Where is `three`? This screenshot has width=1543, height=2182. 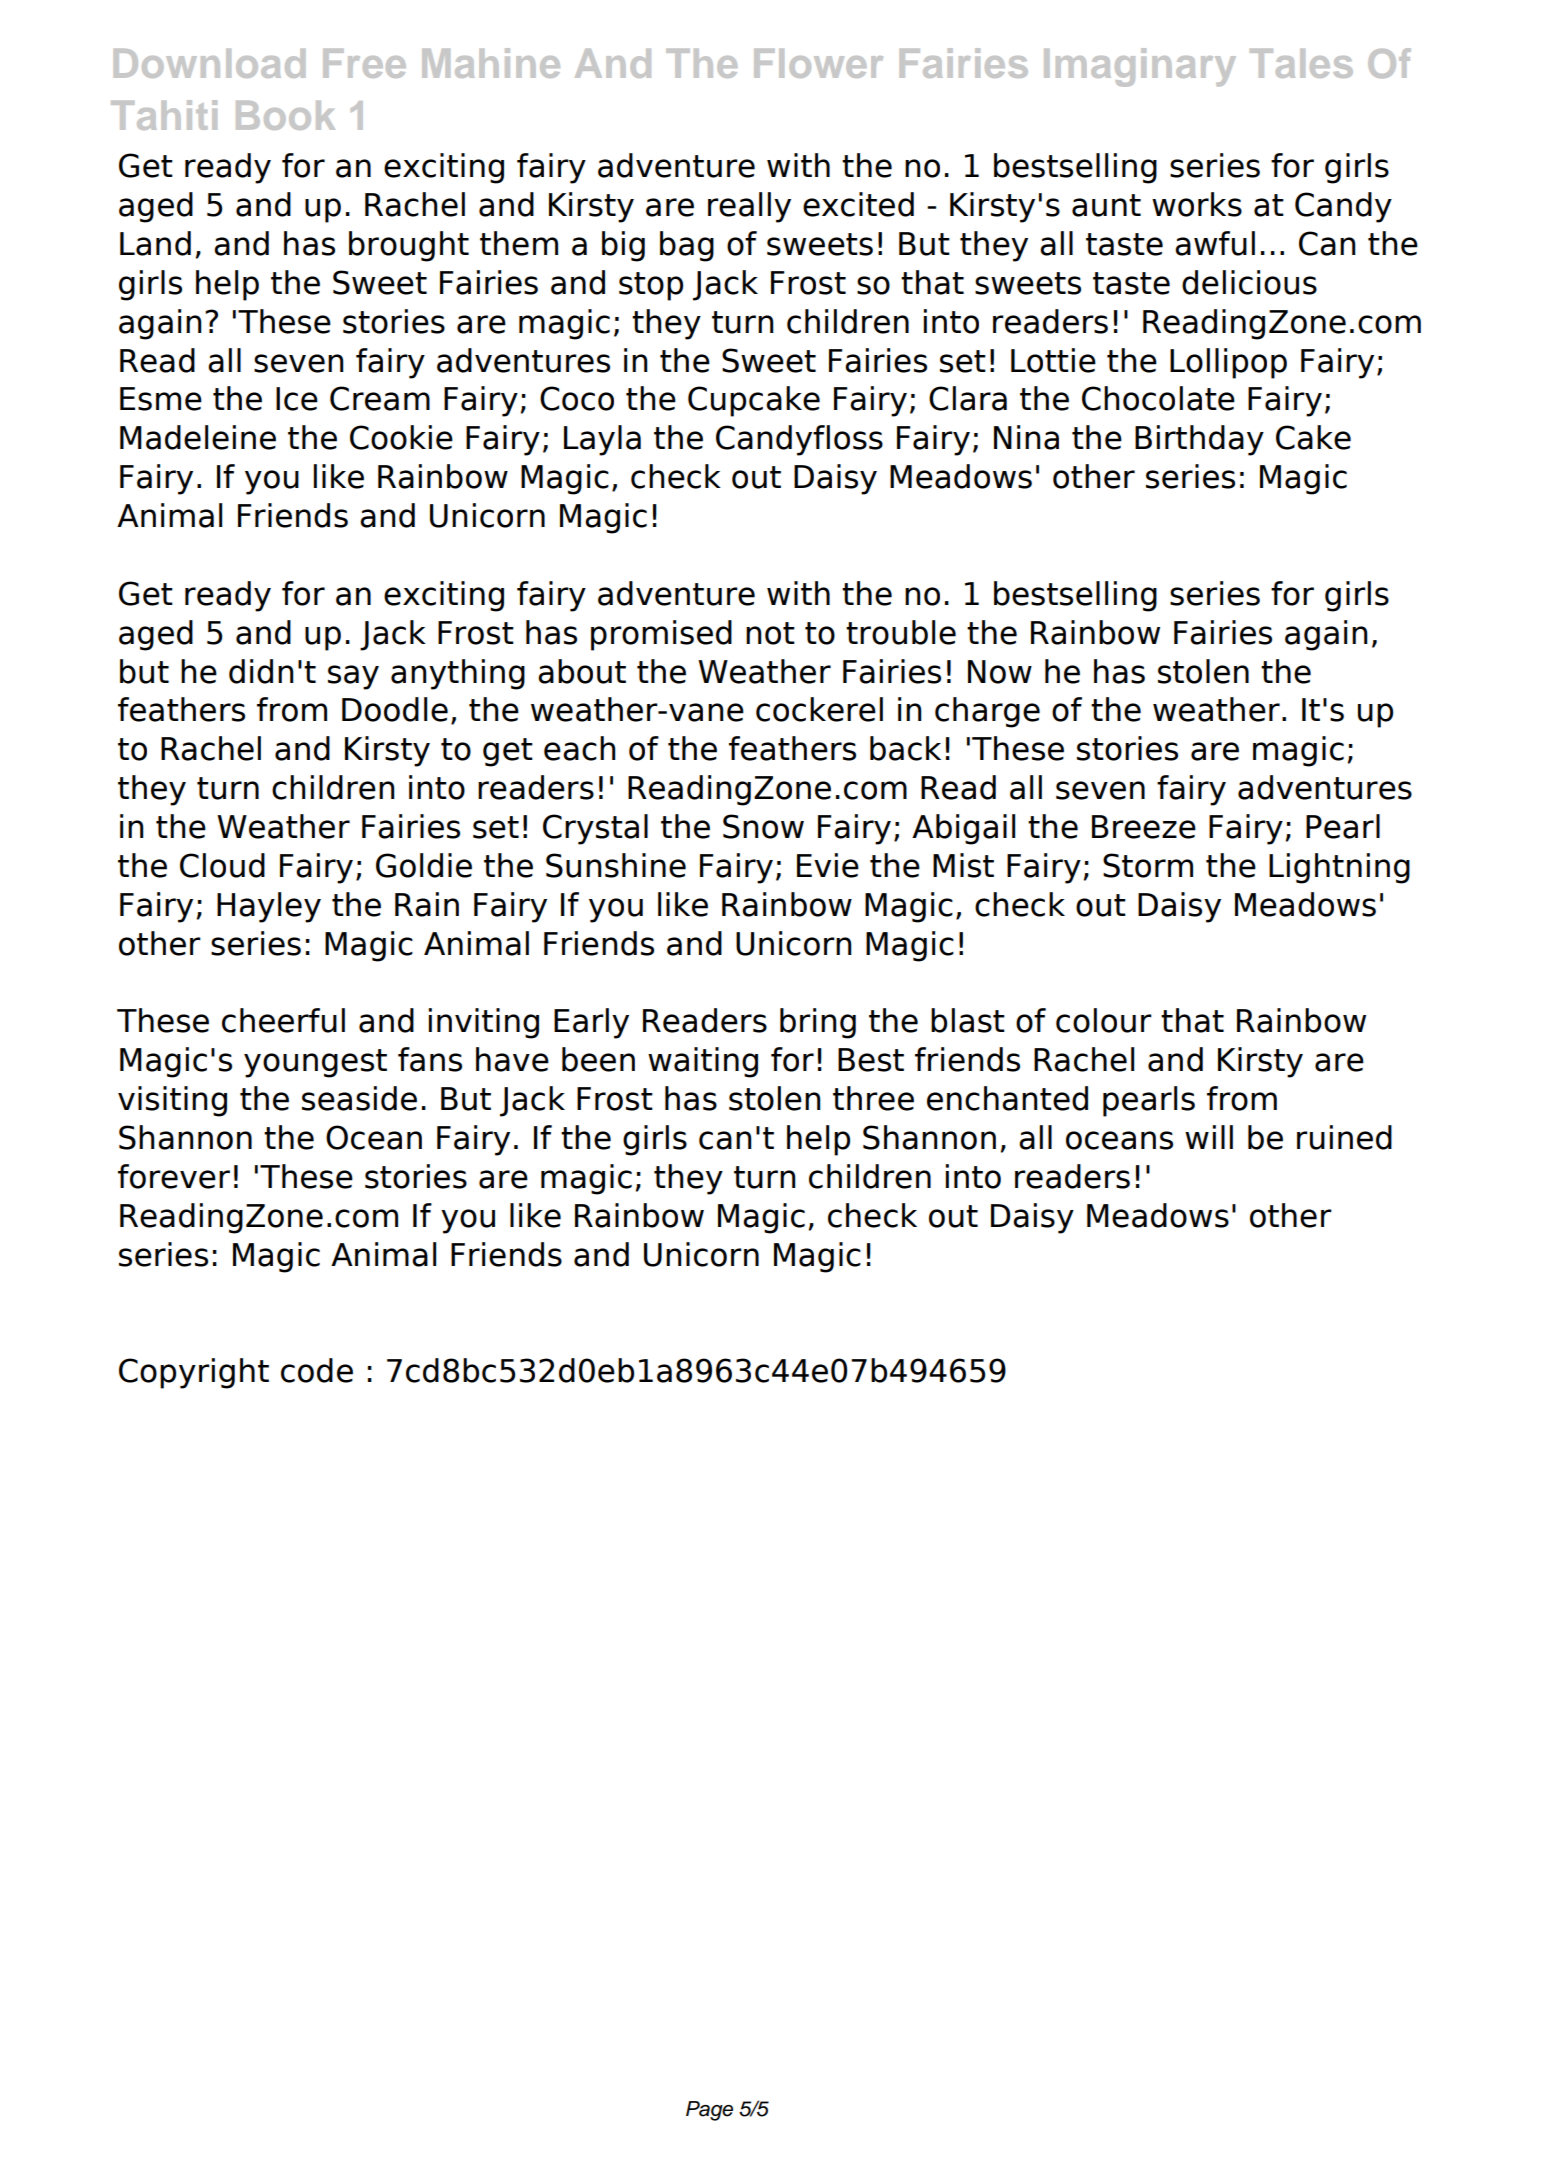
three is located at coordinates (873, 1098).
